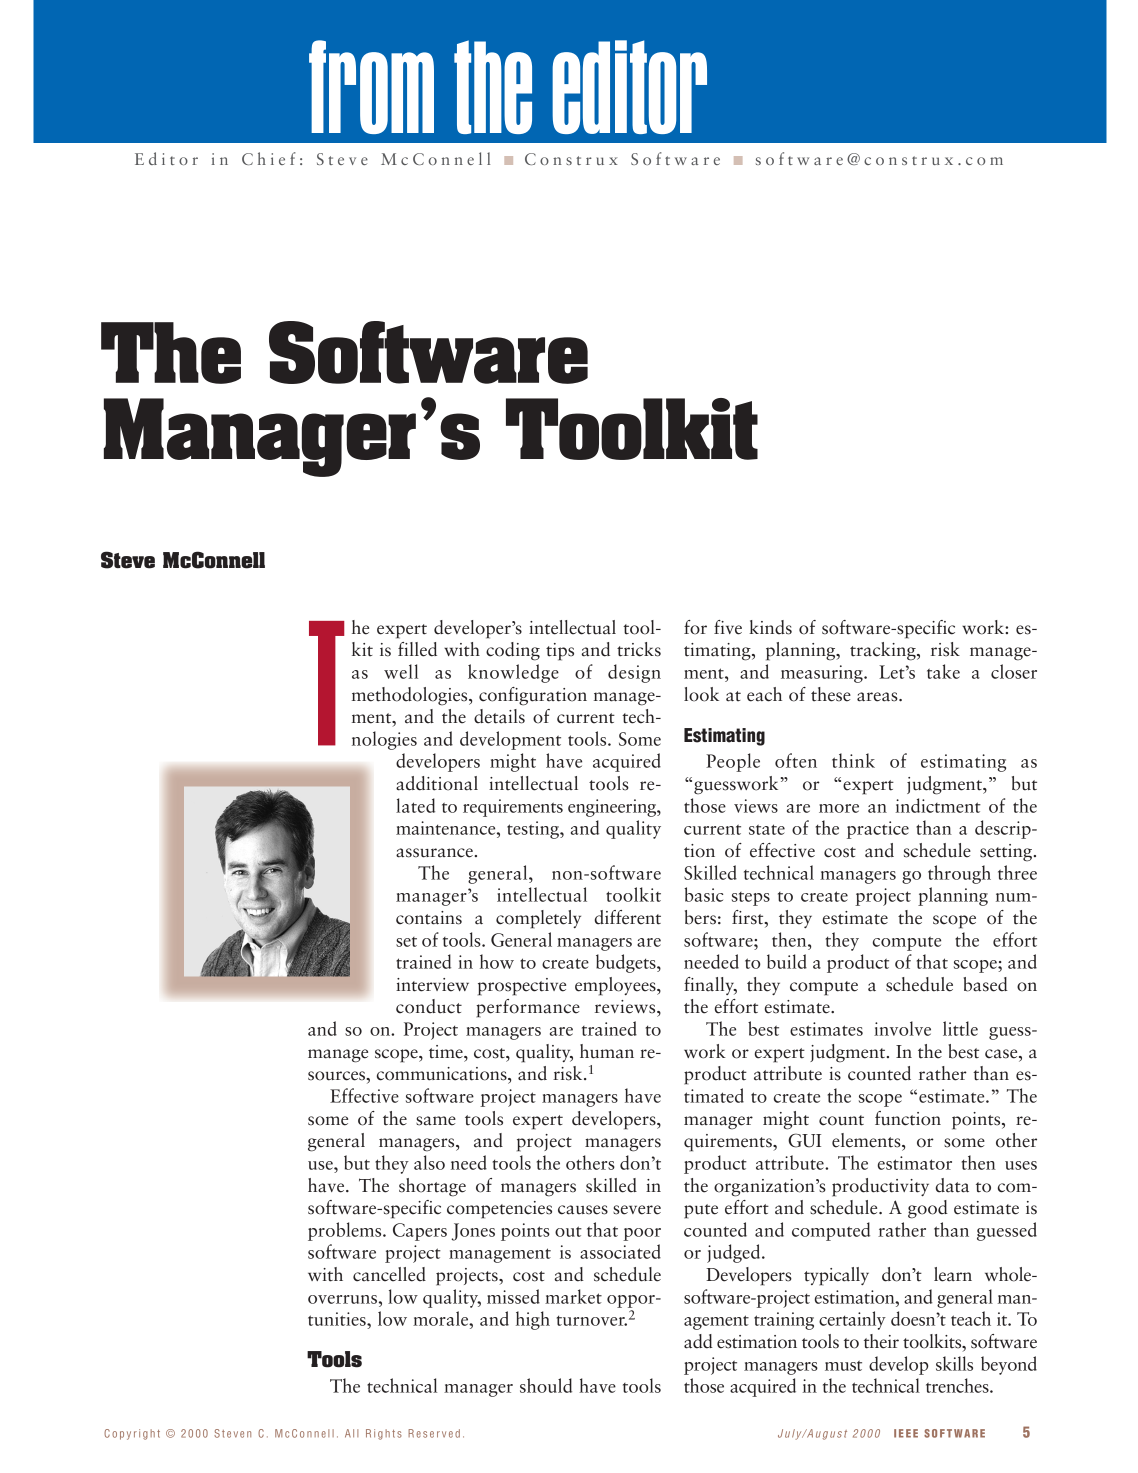  What do you see at coordinates (132, 1434) in the screenshot?
I see `Copyright` at bounding box center [132, 1434].
